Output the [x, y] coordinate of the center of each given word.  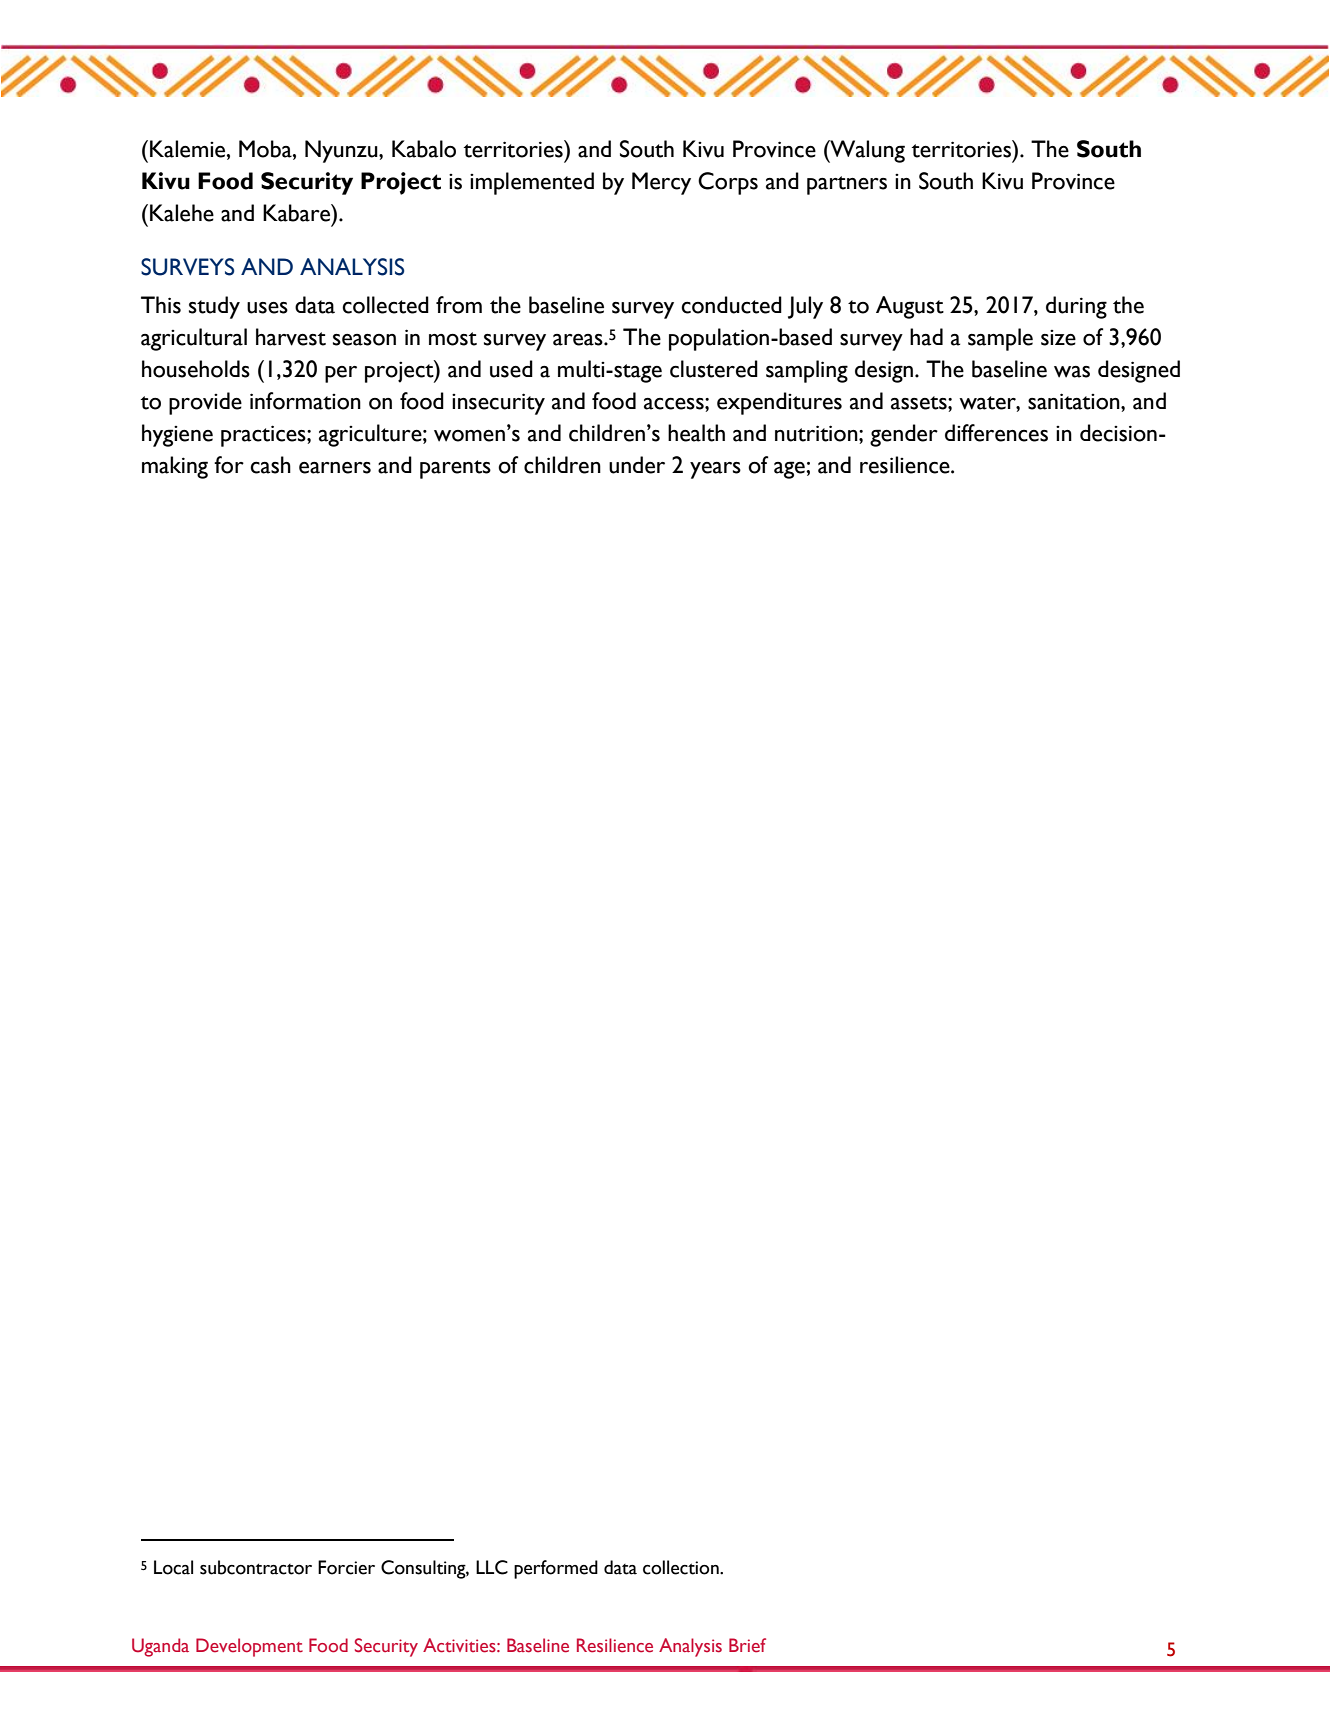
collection [682, 1567]
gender [904, 435]
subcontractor [256, 1567]
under [637, 465]
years [715, 470]
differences [996, 433]
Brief [747, 1645]
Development [249, 1647]
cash [270, 465]
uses [267, 308]
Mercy [661, 183]
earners [335, 468]
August [910, 307]
